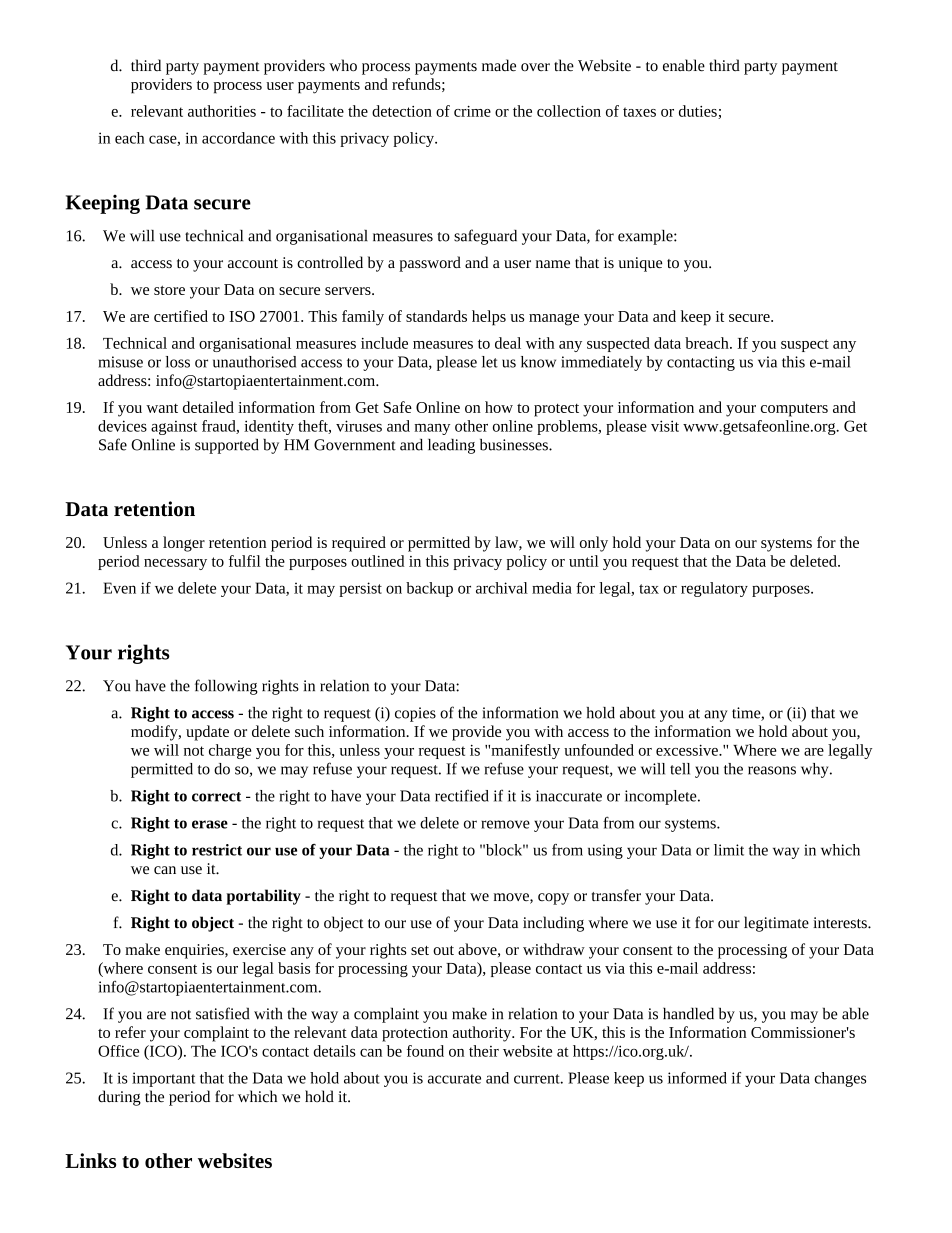 This document has width=952, height=1233. I want to click on authorities, so click(222, 111).
